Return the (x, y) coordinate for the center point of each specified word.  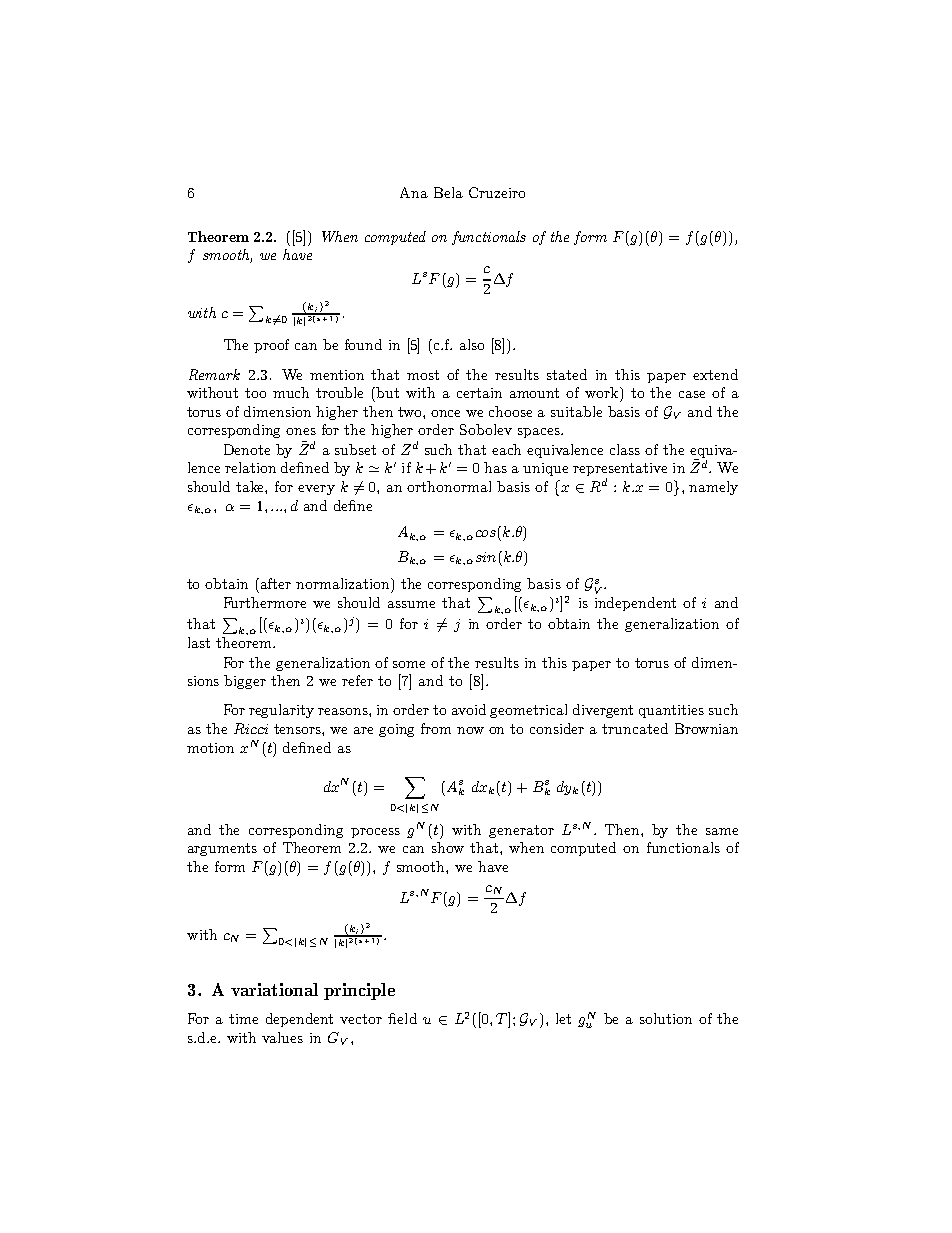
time (243, 1019)
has (495, 467)
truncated (635, 728)
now (470, 730)
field (402, 1018)
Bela (448, 192)
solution (666, 1018)
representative (620, 471)
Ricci (251, 728)
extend (715, 374)
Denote (247, 449)
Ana (414, 192)
